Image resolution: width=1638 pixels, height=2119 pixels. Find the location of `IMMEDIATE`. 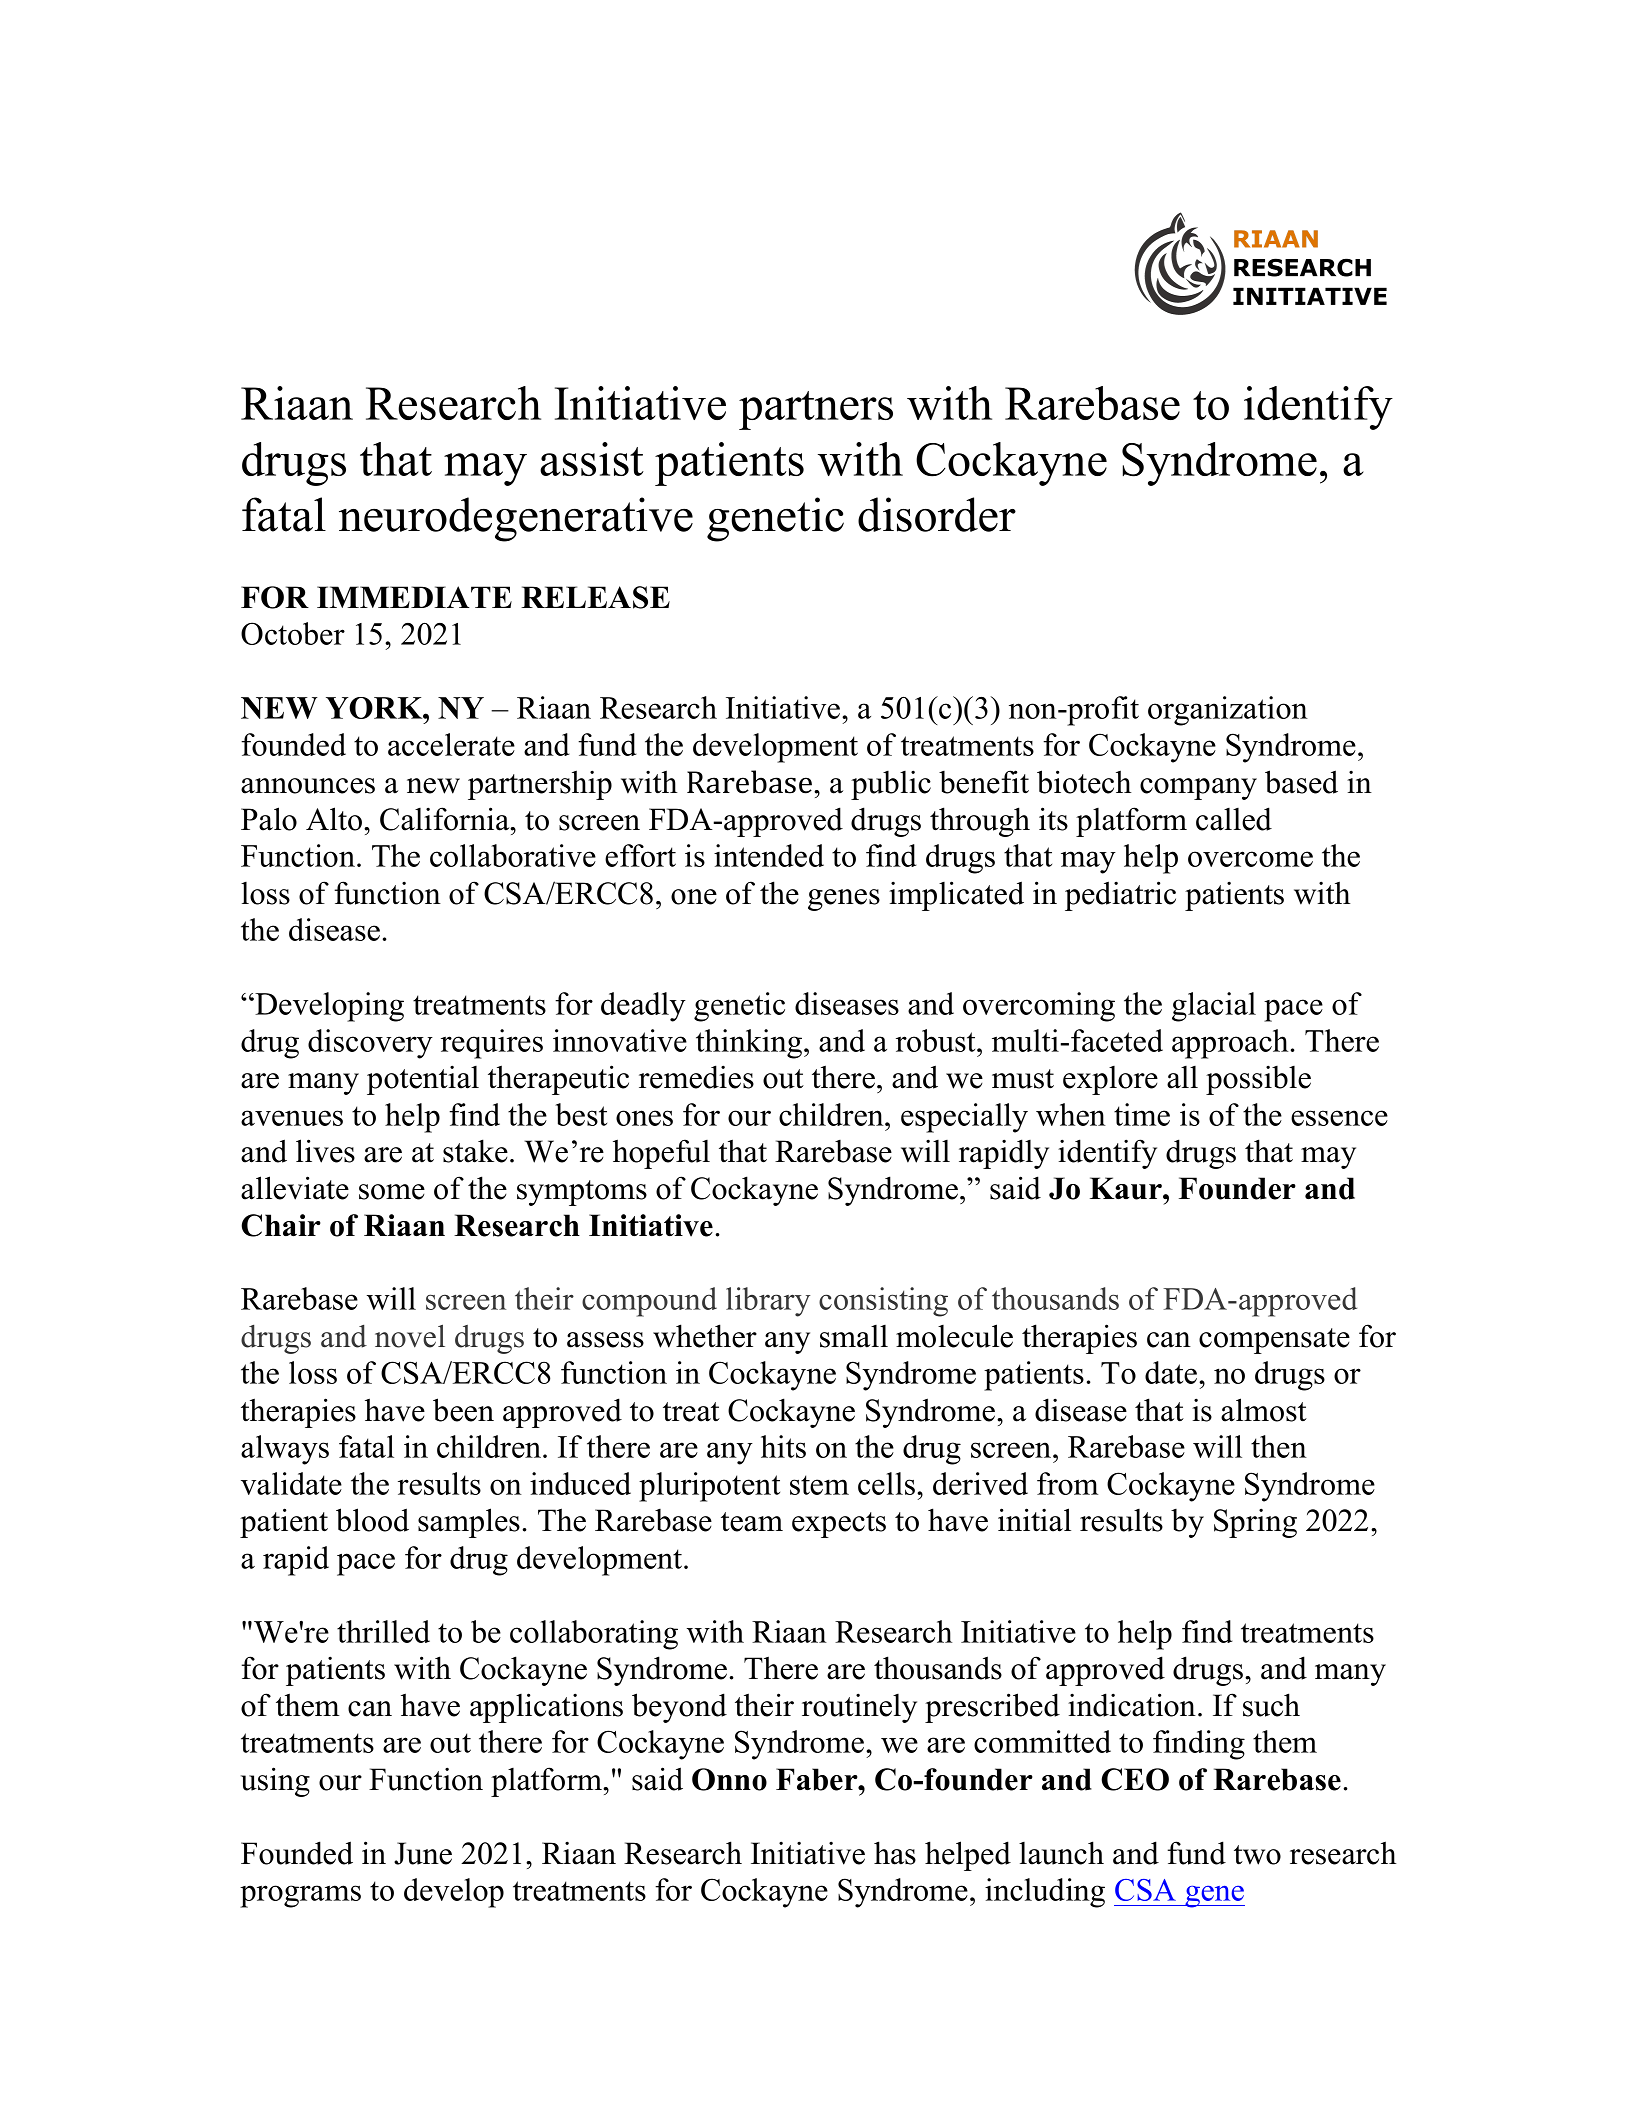

IMMEDIATE is located at coordinates (414, 597).
